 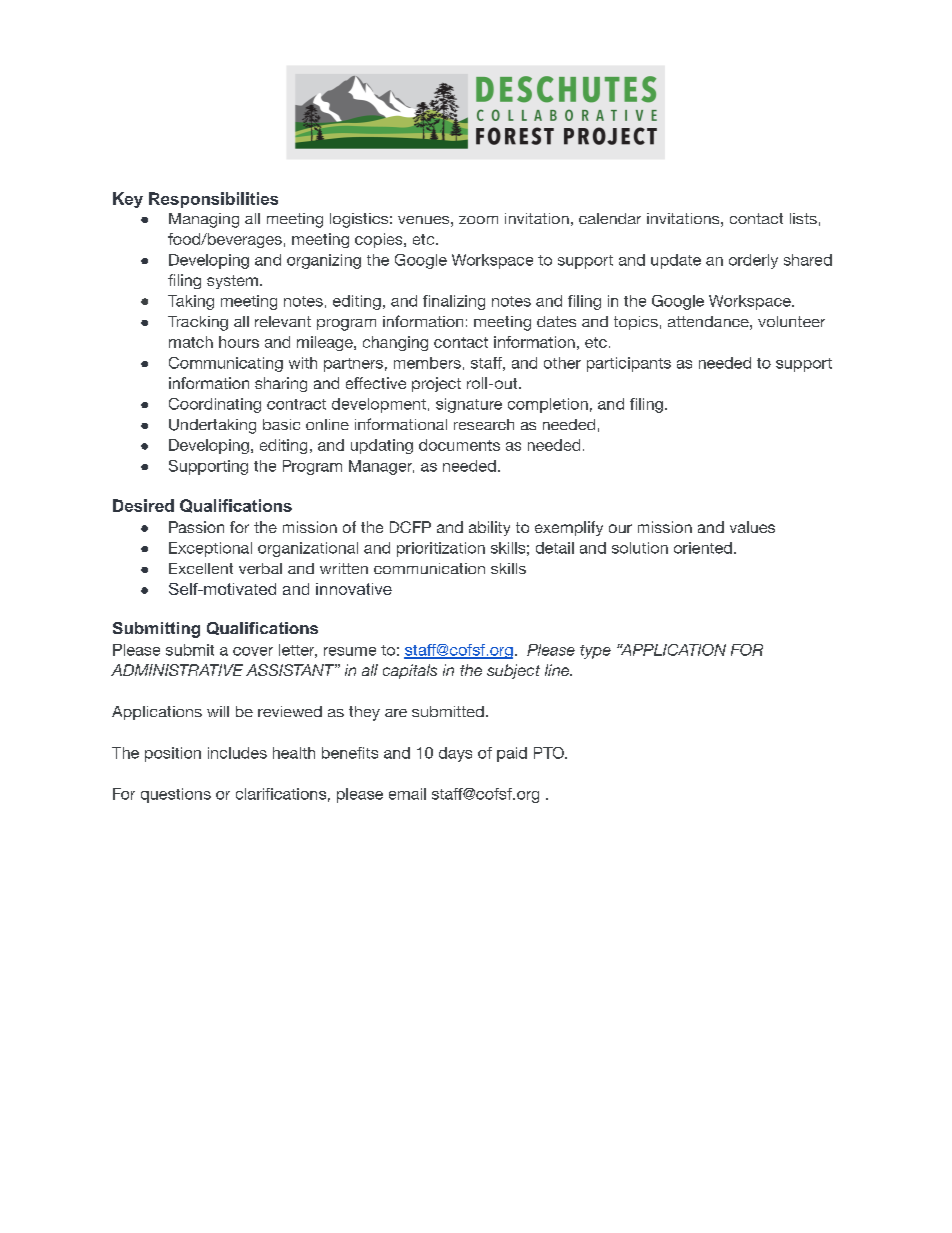 What do you see at coordinates (629, 364) in the document?
I see `participants` at bounding box center [629, 364].
